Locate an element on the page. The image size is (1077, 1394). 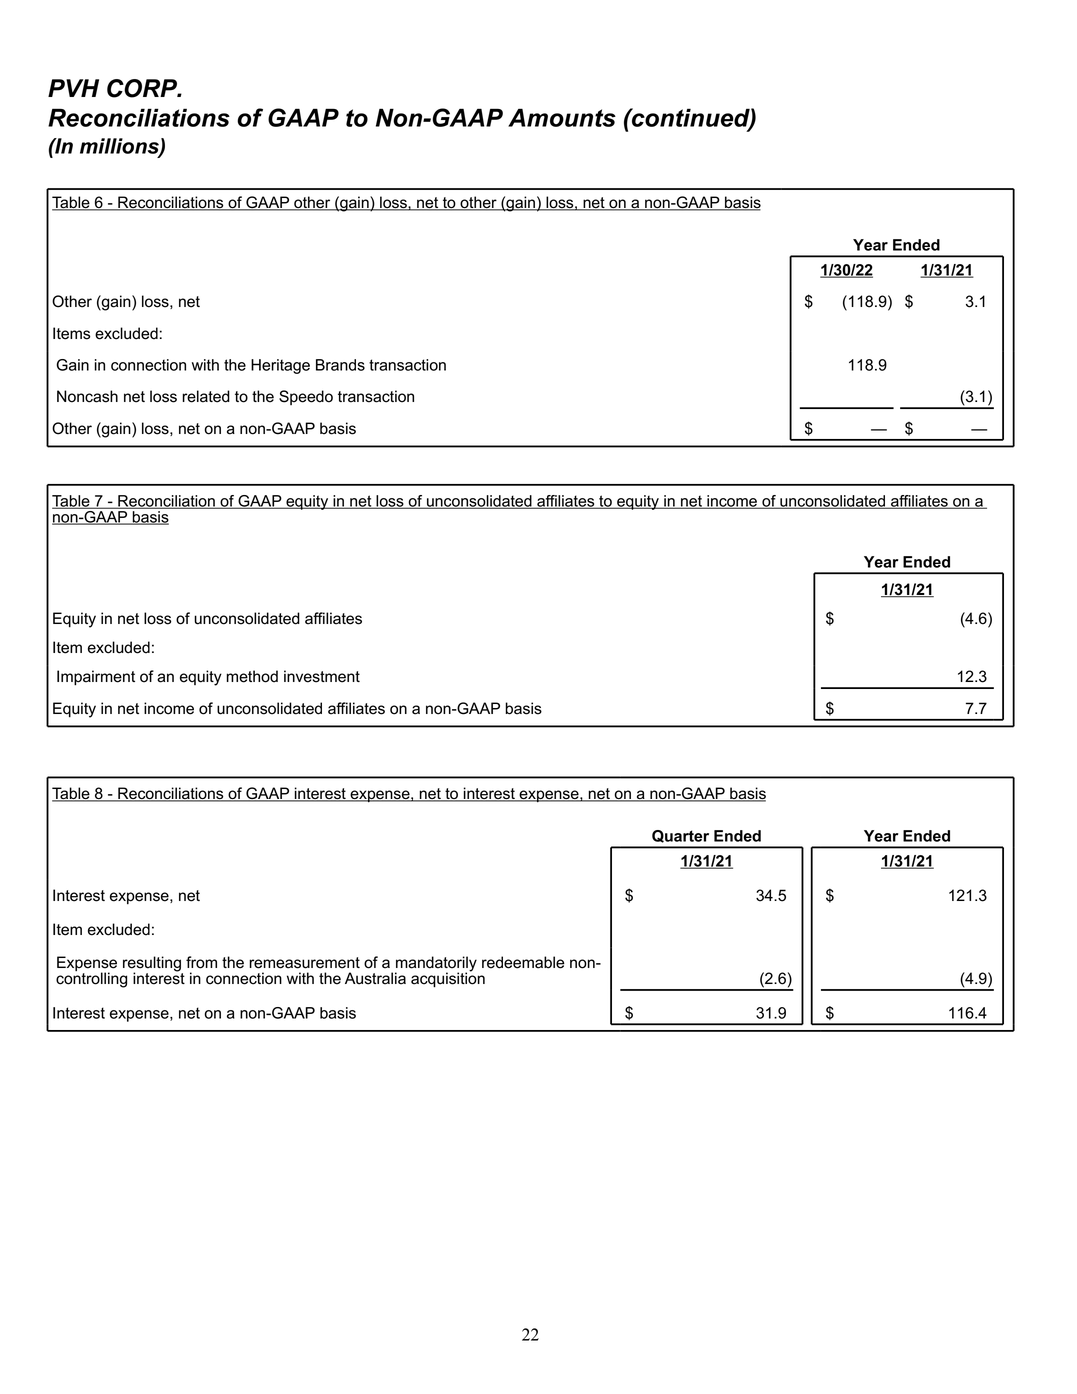
Impairment is located at coordinates (96, 678).
